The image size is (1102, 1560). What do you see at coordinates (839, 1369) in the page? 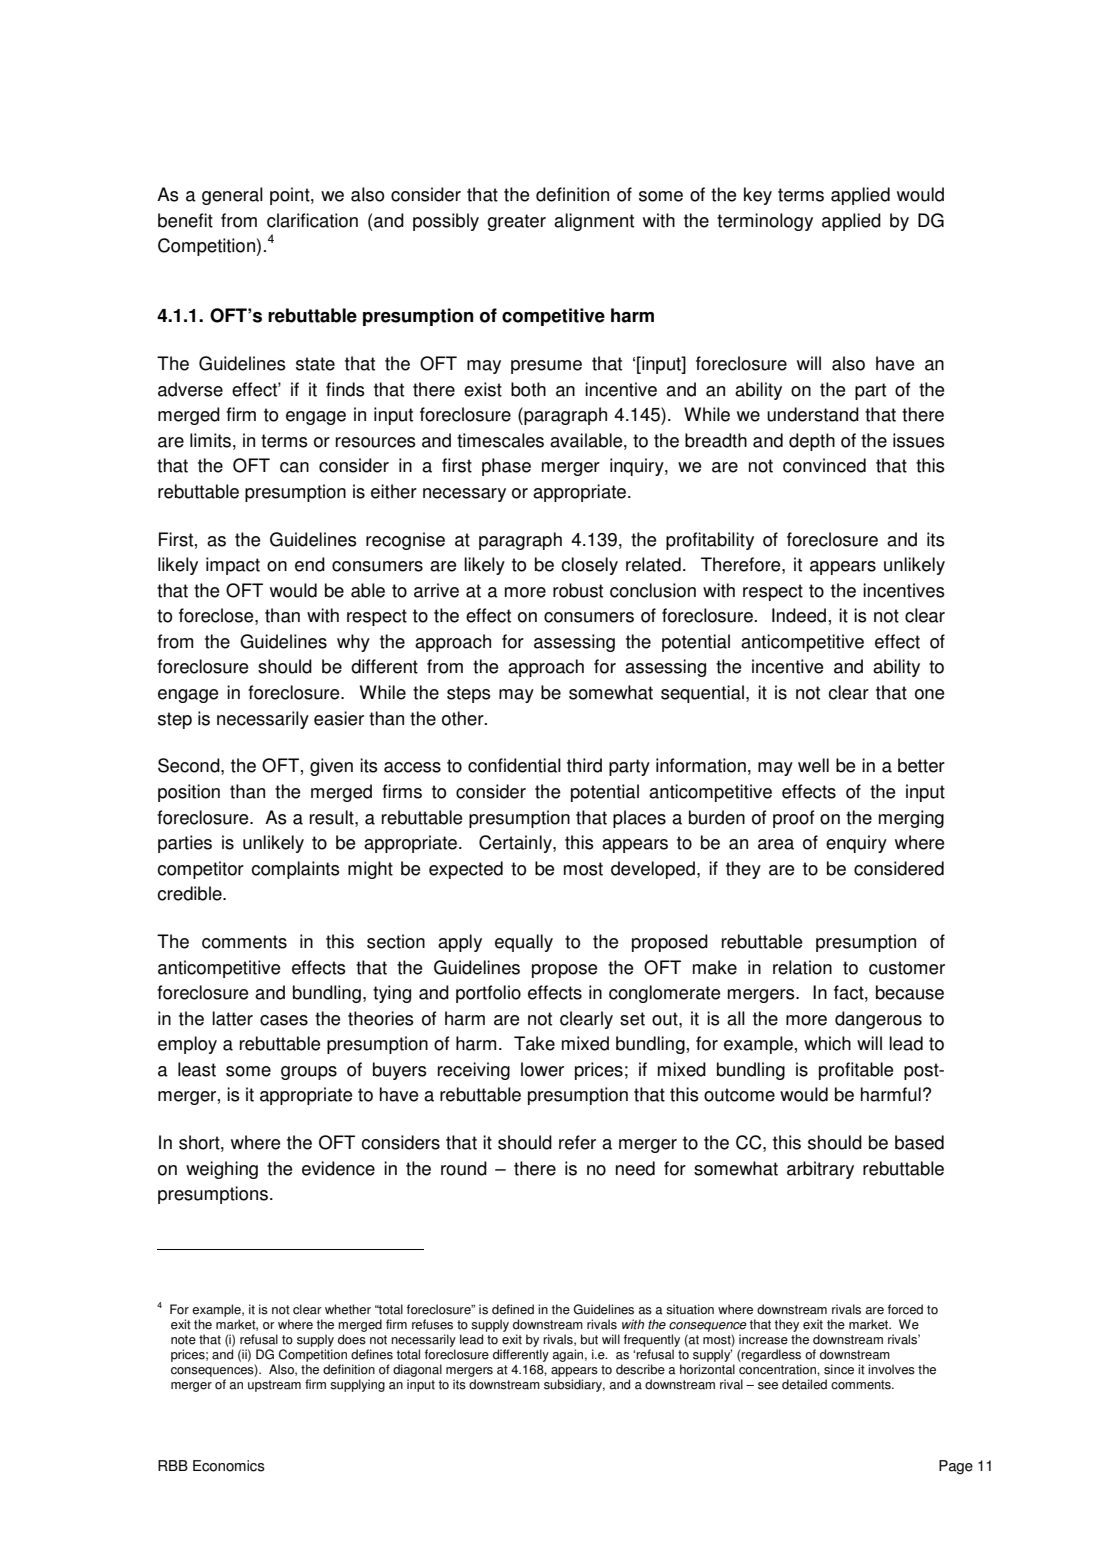
I see `since` at bounding box center [839, 1369].
